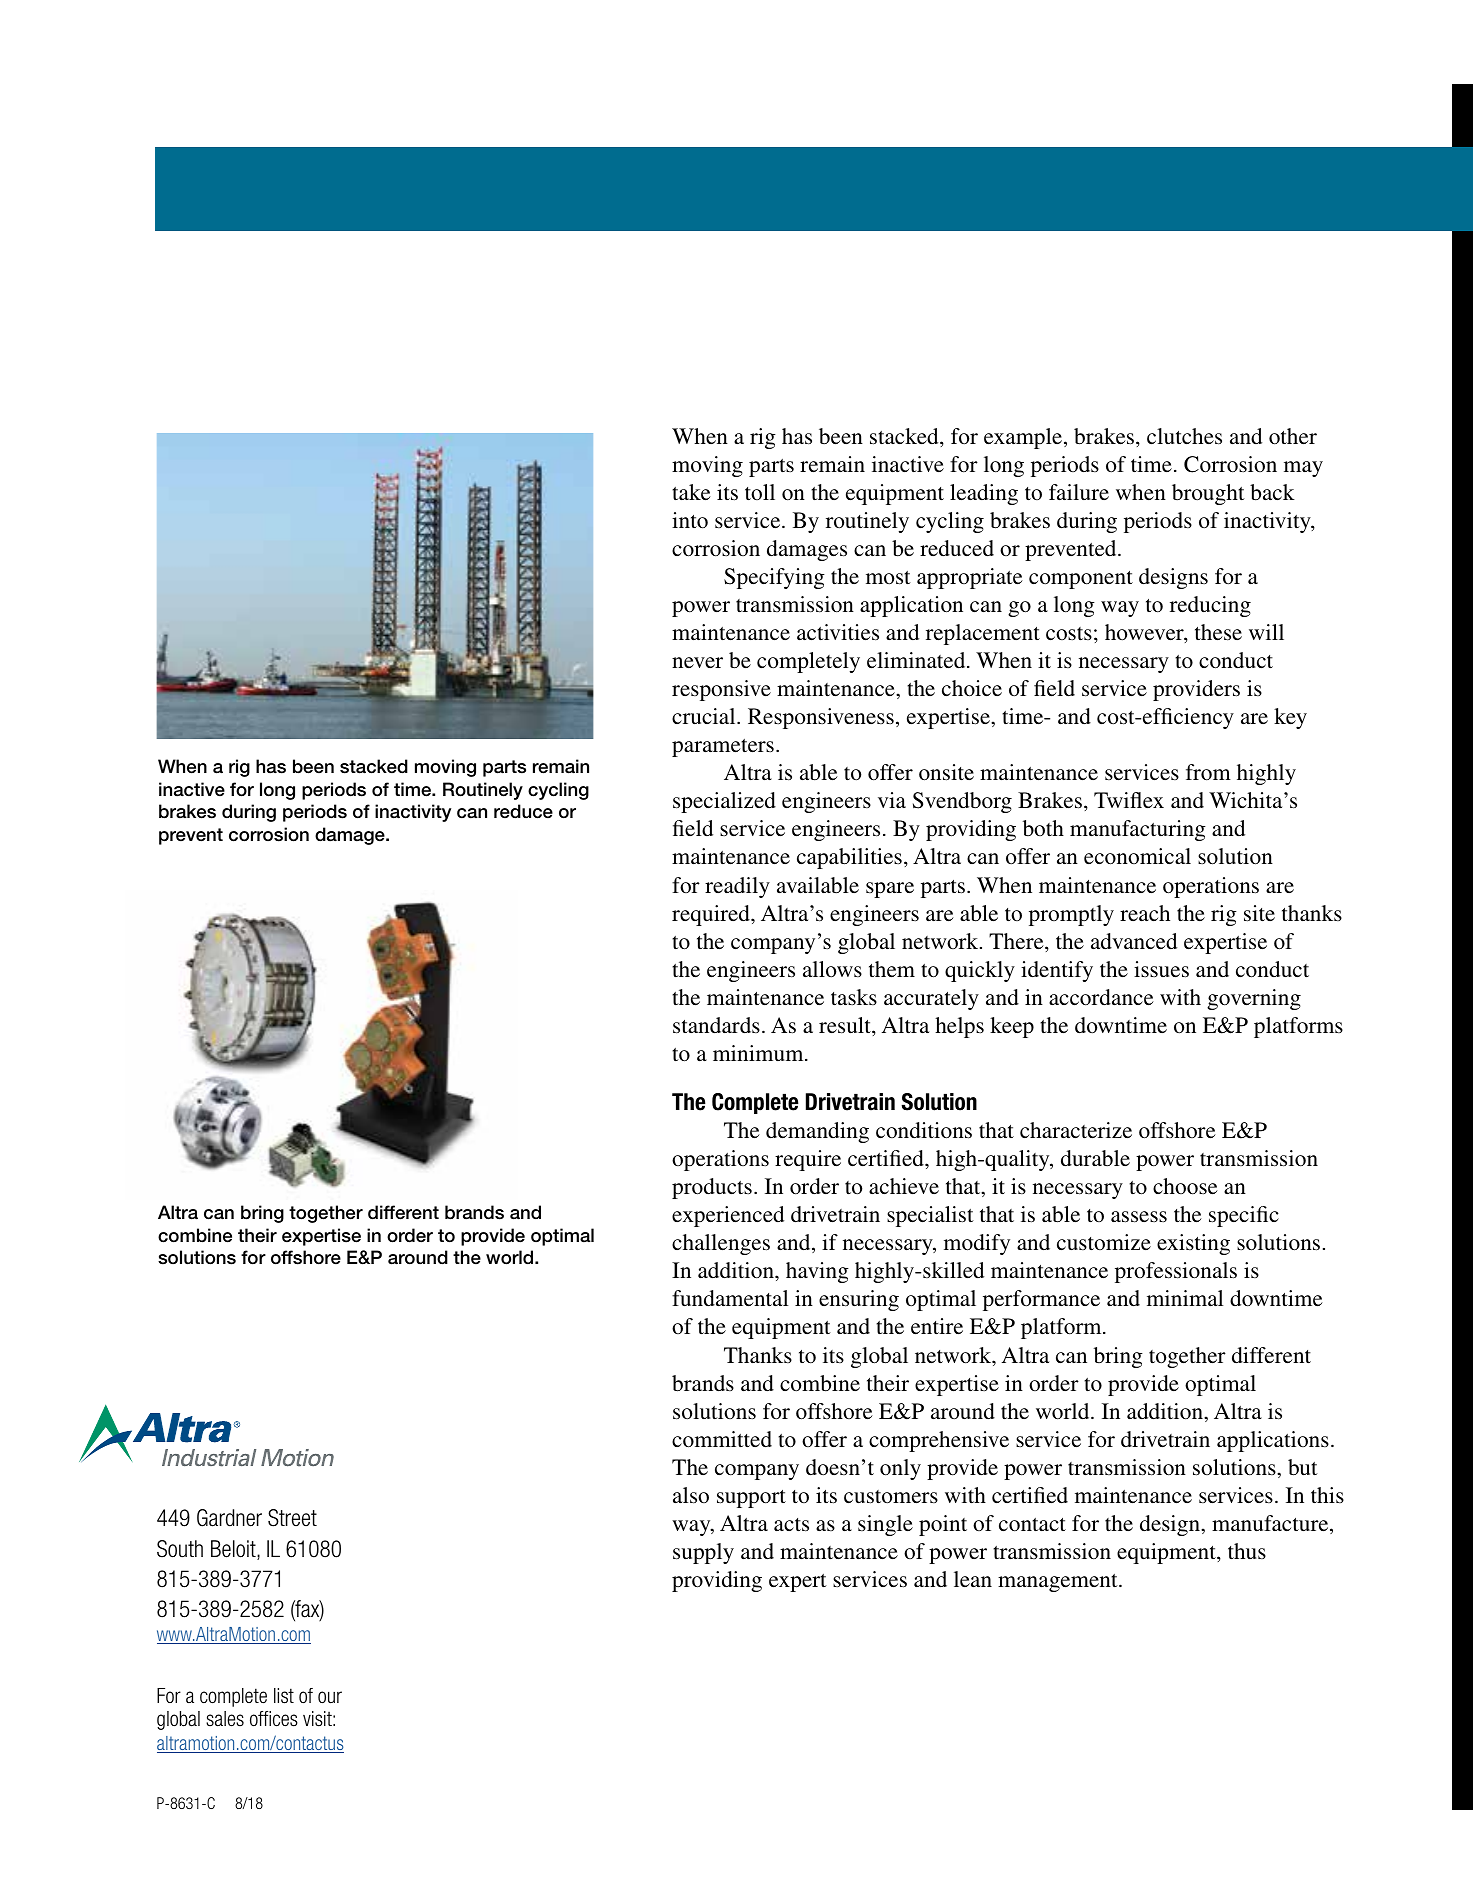  I want to click on products, so click(712, 1188).
